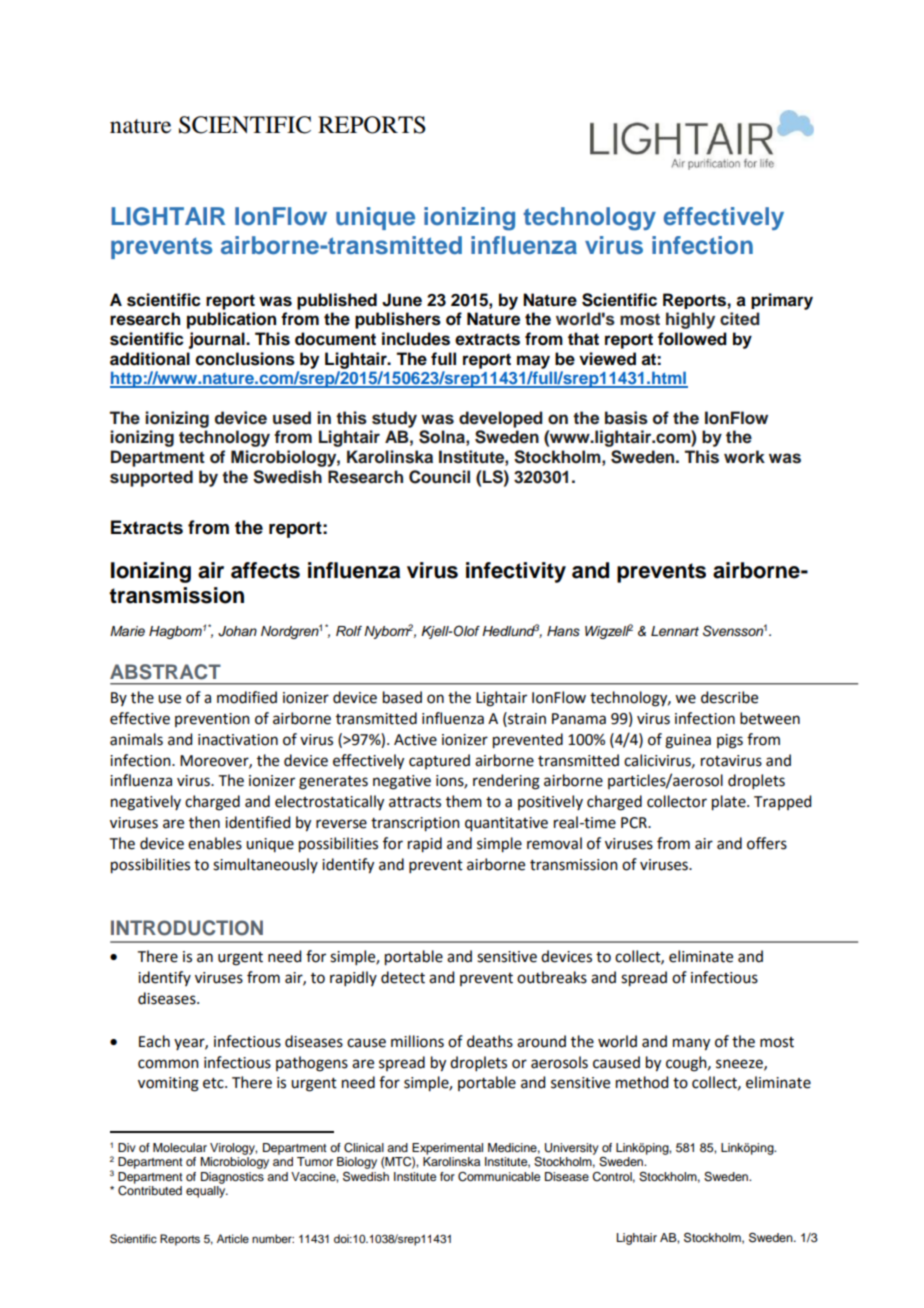 This screenshot has width=924, height=1308. I want to click on many, so click(691, 1044).
